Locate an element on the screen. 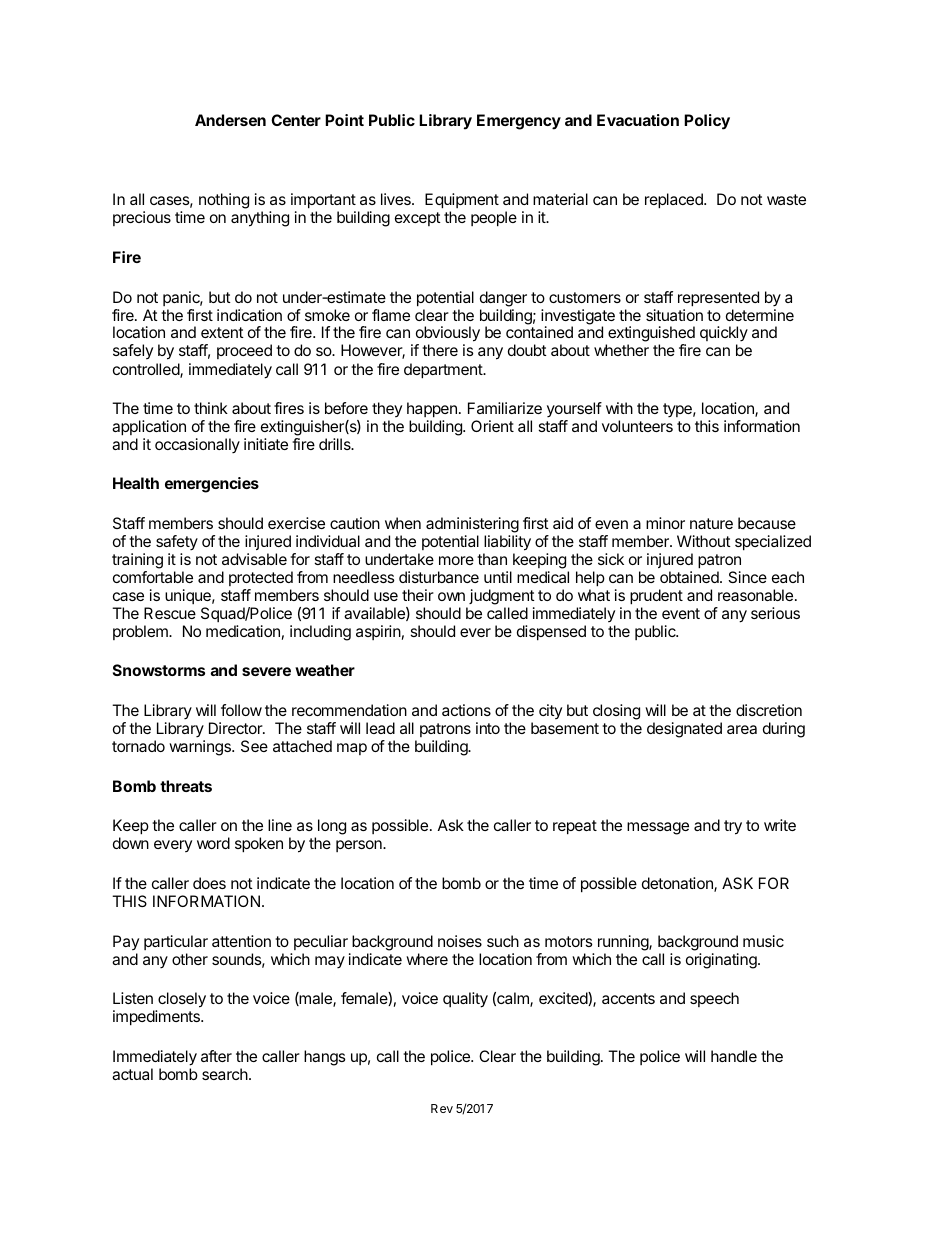  Orient is located at coordinates (492, 426).
